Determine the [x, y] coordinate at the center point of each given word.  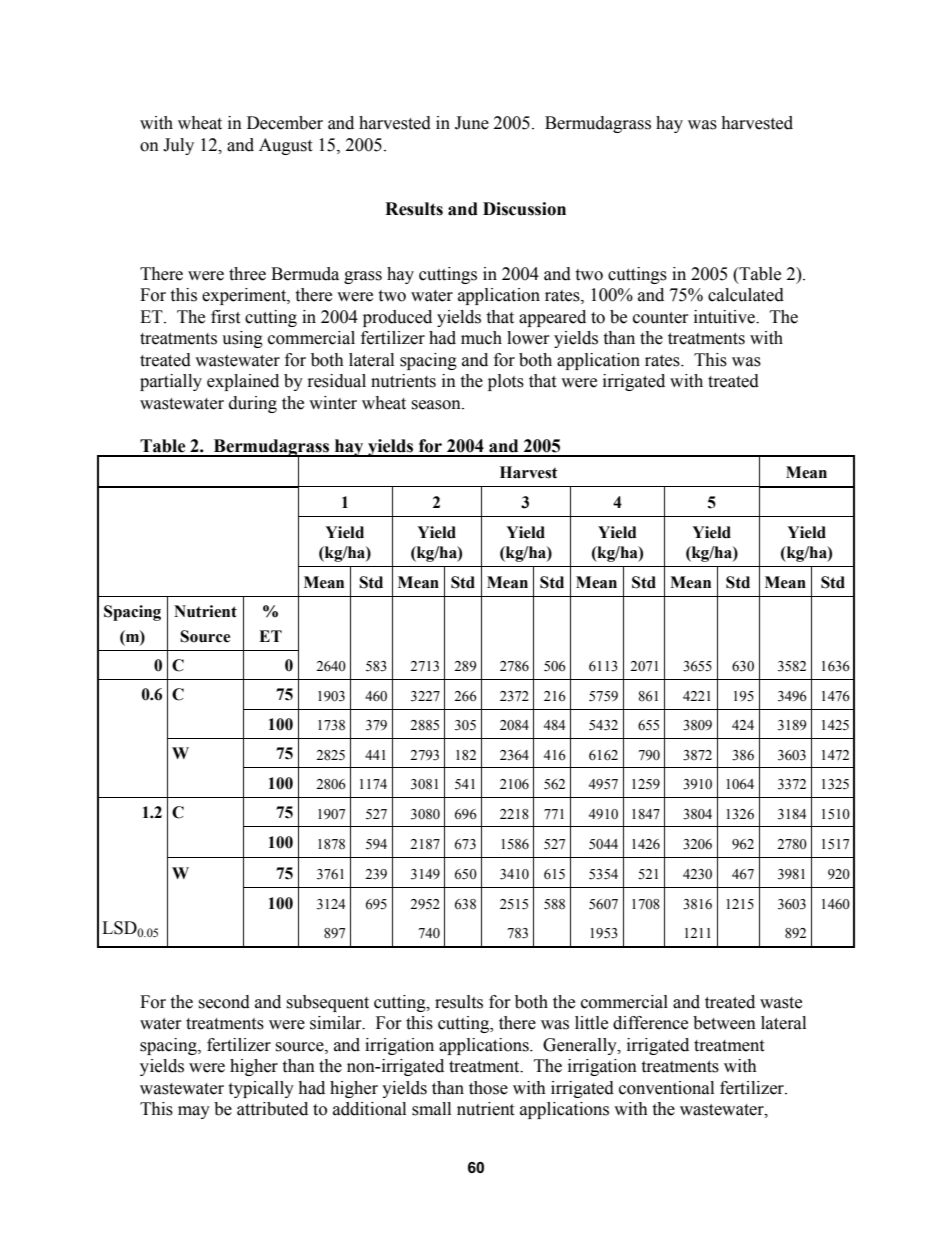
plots [506, 382]
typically [261, 1089]
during [253, 404]
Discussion [524, 209]
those [488, 1088]
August [285, 146]
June [472, 123]
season [437, 405]
